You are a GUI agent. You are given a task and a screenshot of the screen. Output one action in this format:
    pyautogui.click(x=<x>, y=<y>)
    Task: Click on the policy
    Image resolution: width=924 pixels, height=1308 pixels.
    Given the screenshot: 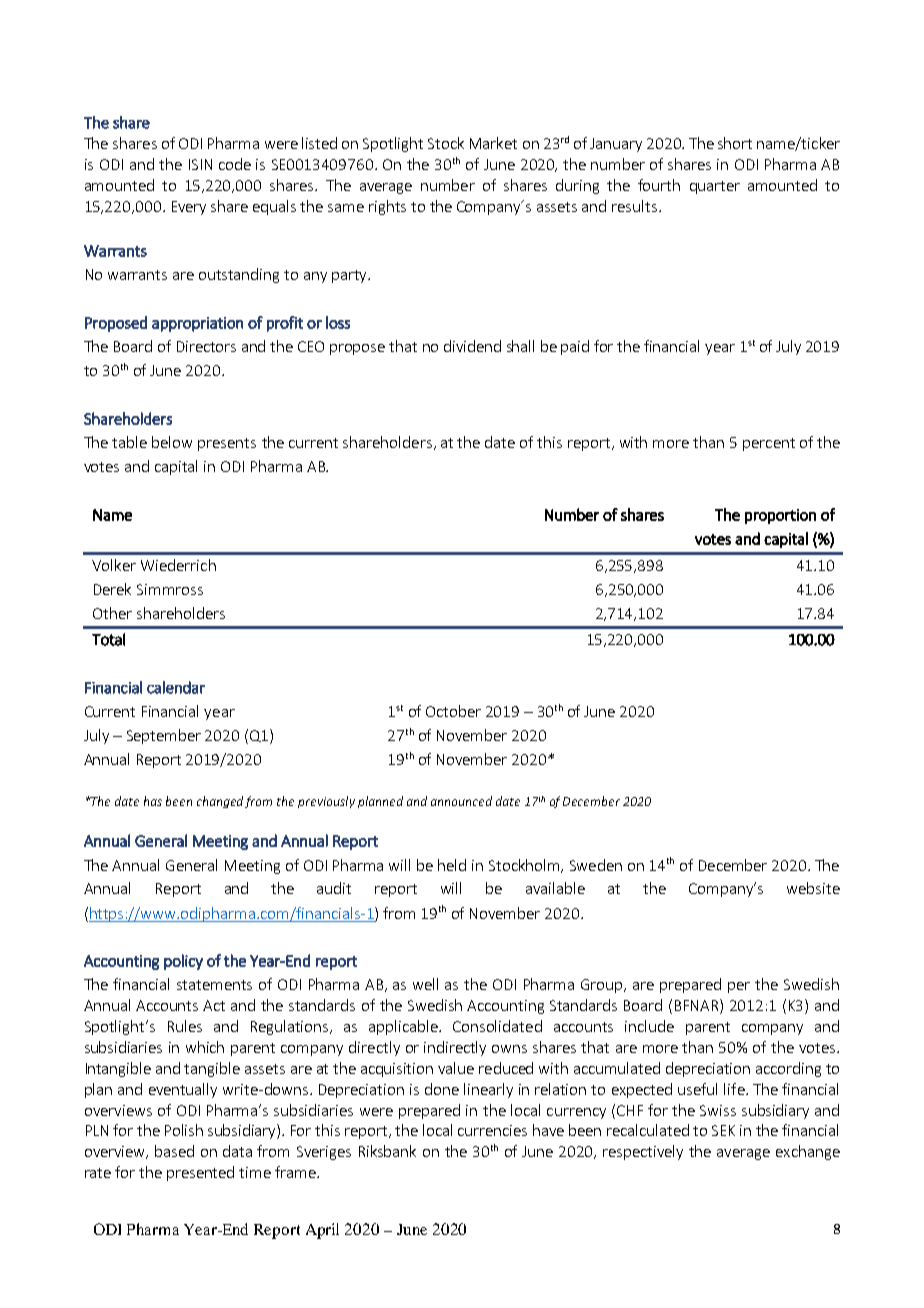 What is the action you would take?
    pyautogui.click(x=183, y=962)
